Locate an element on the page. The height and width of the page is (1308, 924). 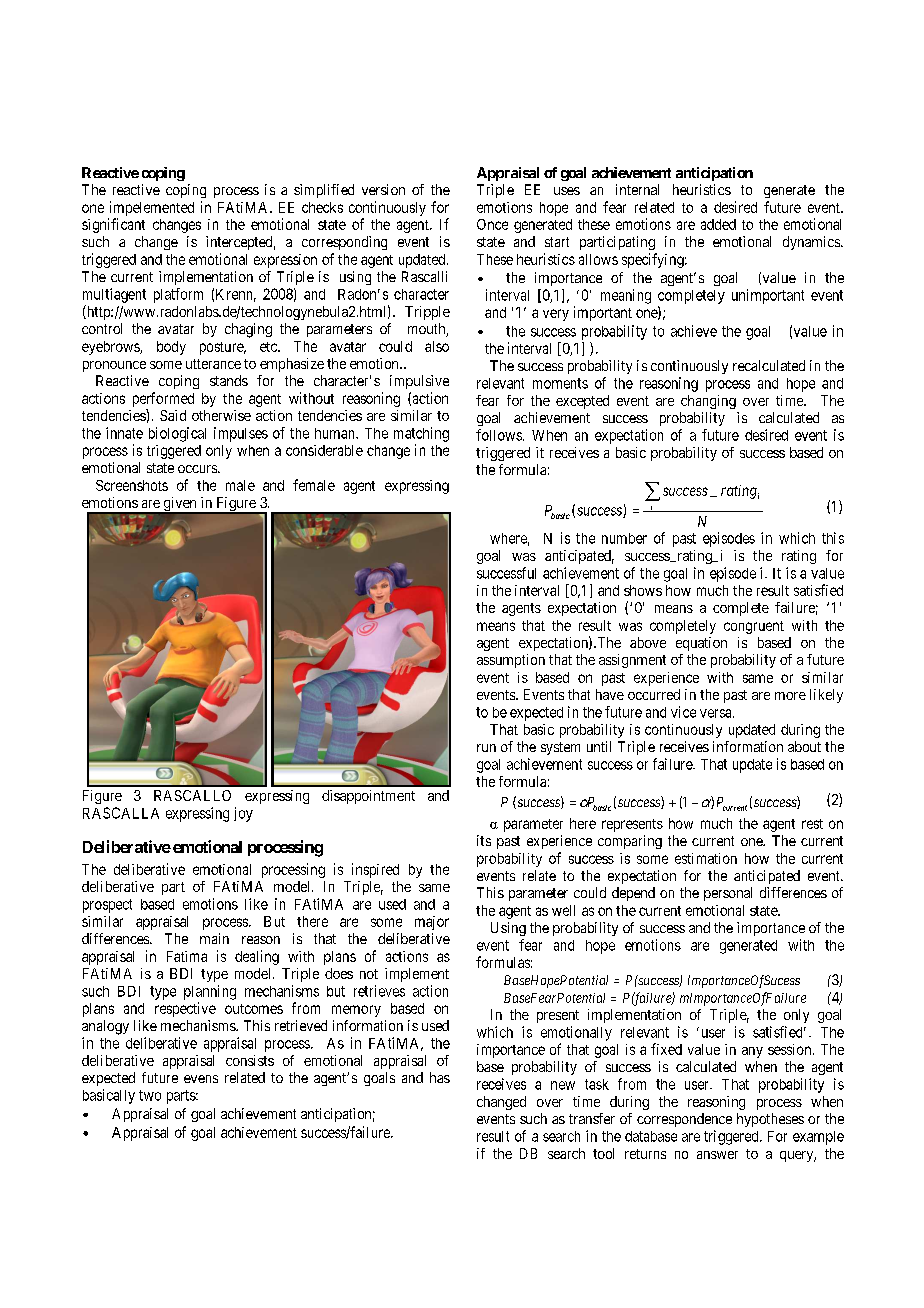
answer is located at coordinates (717, 1155).
